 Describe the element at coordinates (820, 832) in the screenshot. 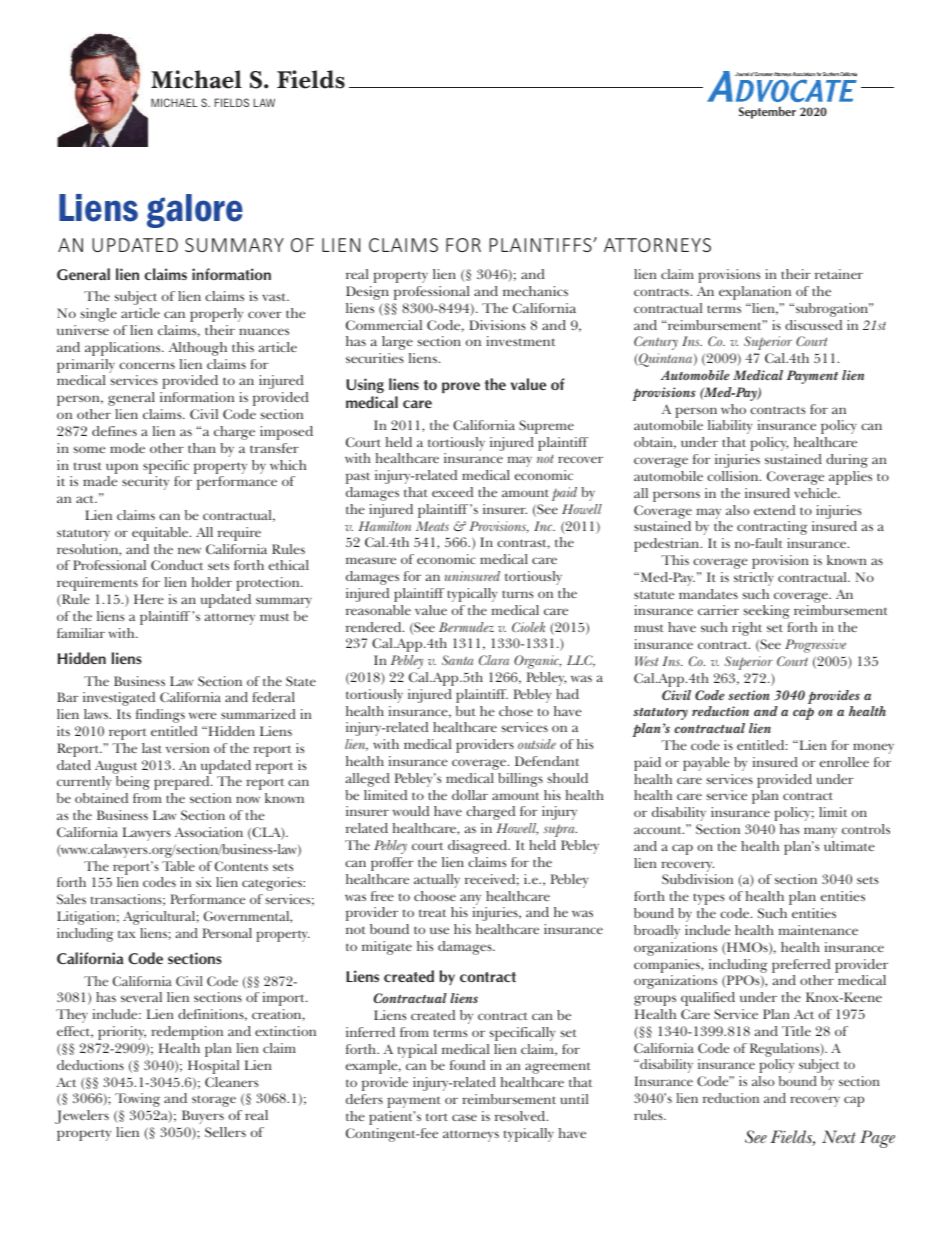

I see `many` at that location.
